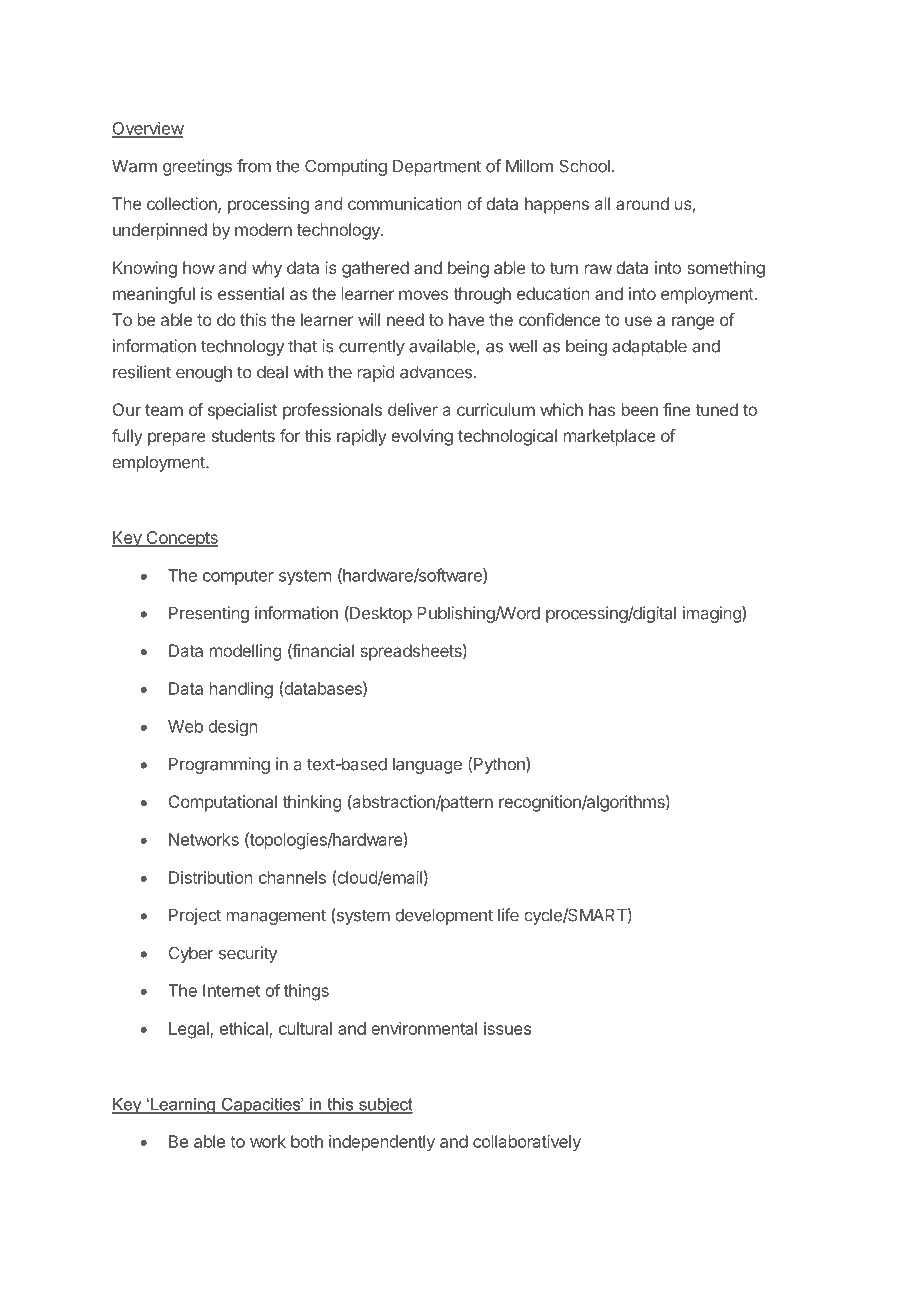 Image resolution: width=924 pixels, height=1308 pixels. I want to click on Legal, so click(190, 1030).
